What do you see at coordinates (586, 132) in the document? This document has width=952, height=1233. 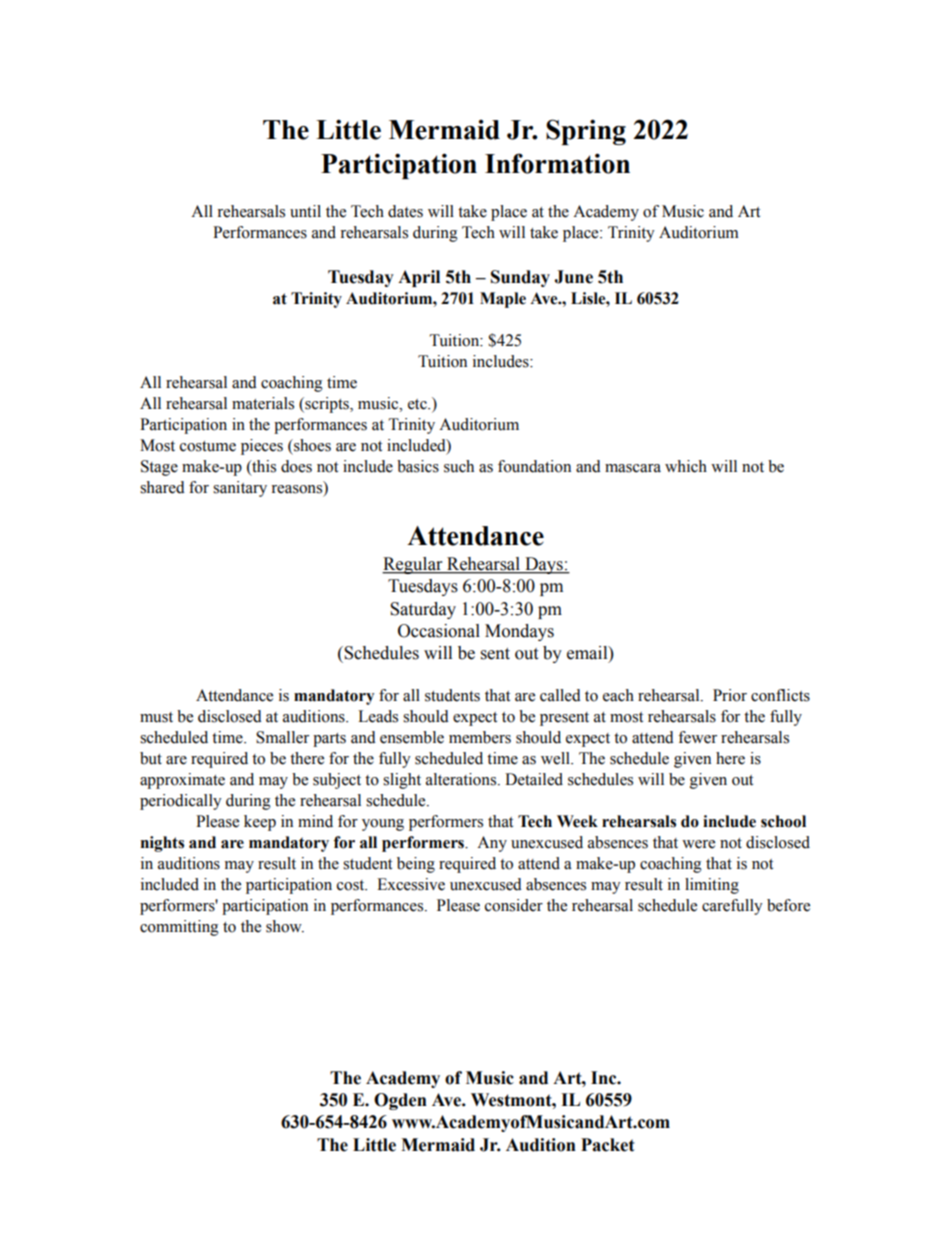 I see `Spring` at bounding box center [586, 132].
